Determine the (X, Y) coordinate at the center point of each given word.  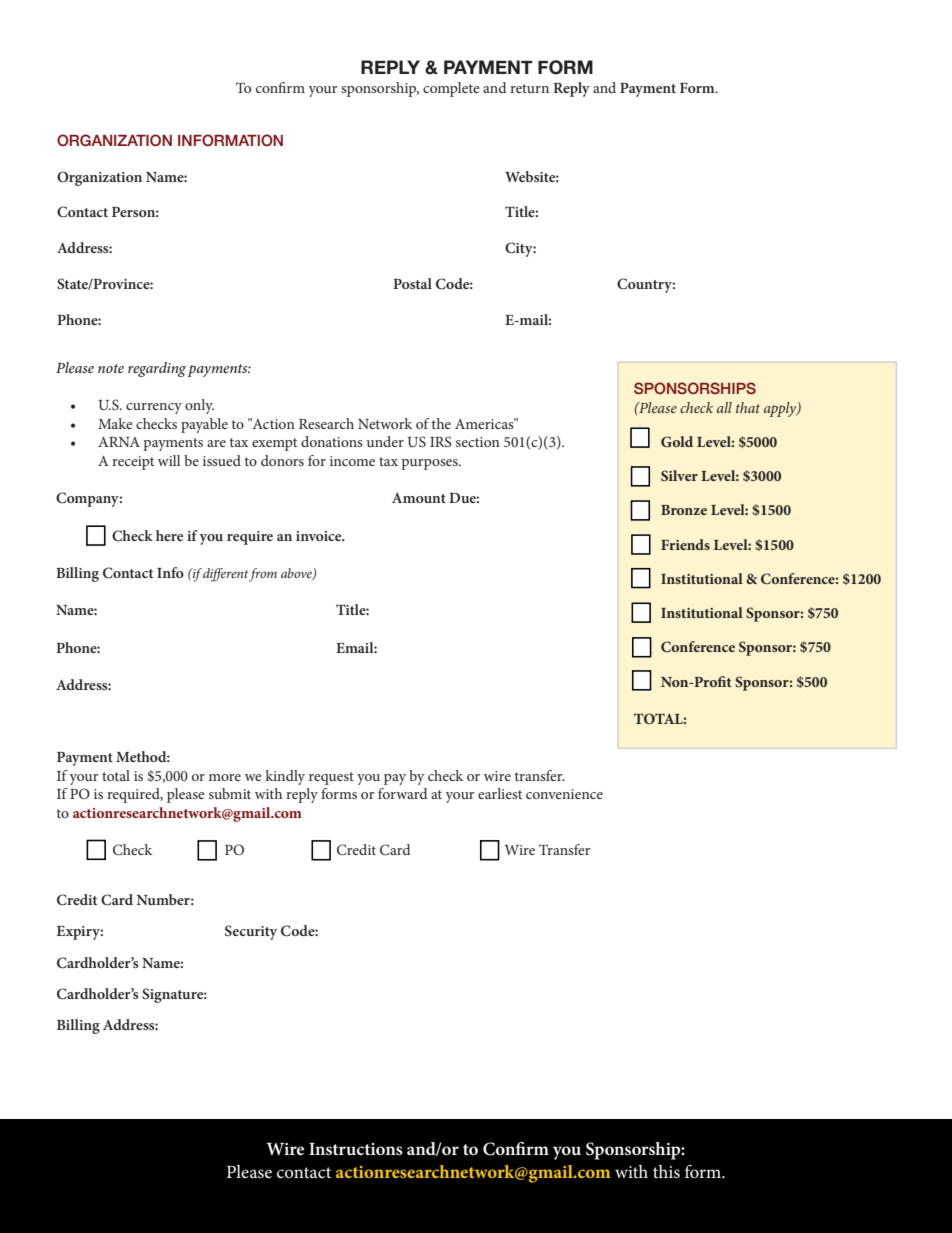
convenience (564, 794)
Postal (412, 283)
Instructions (356, 1149)
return (529, 88)
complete (451, 89)
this (666, 1172)
